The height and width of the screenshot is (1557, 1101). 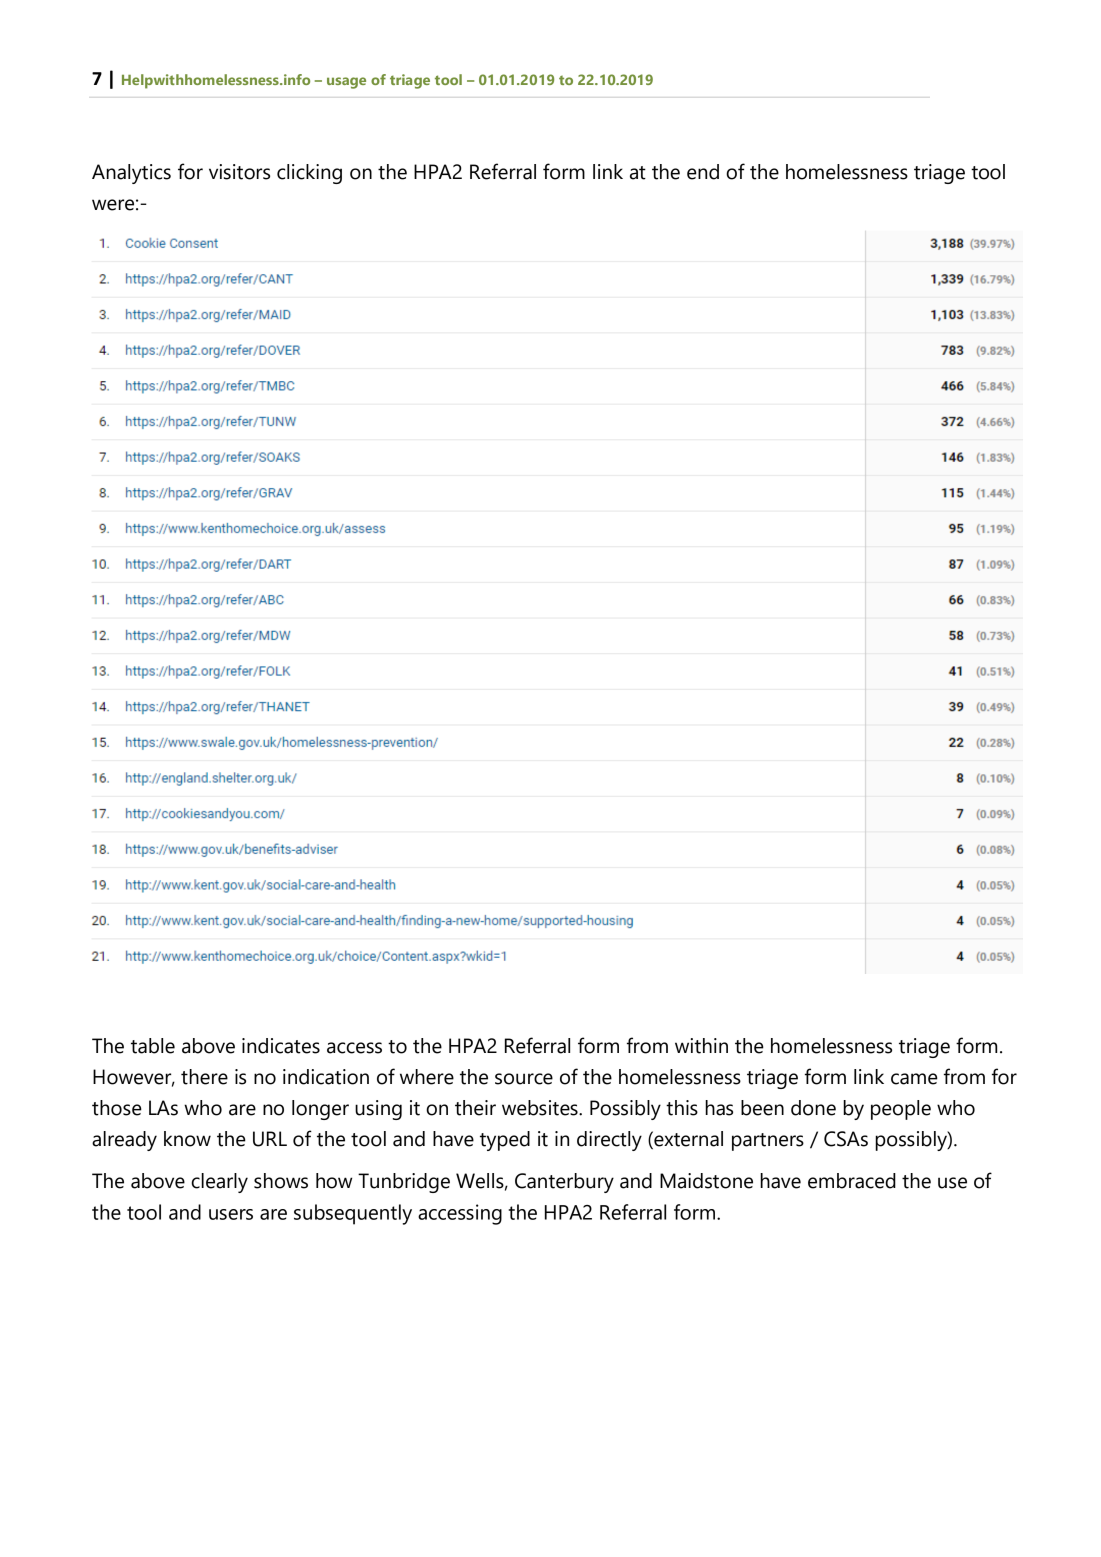 What do you see at coordinates (131, 174) in the screenshot?
I see `Analytics` at bounding box center [131, 174].
